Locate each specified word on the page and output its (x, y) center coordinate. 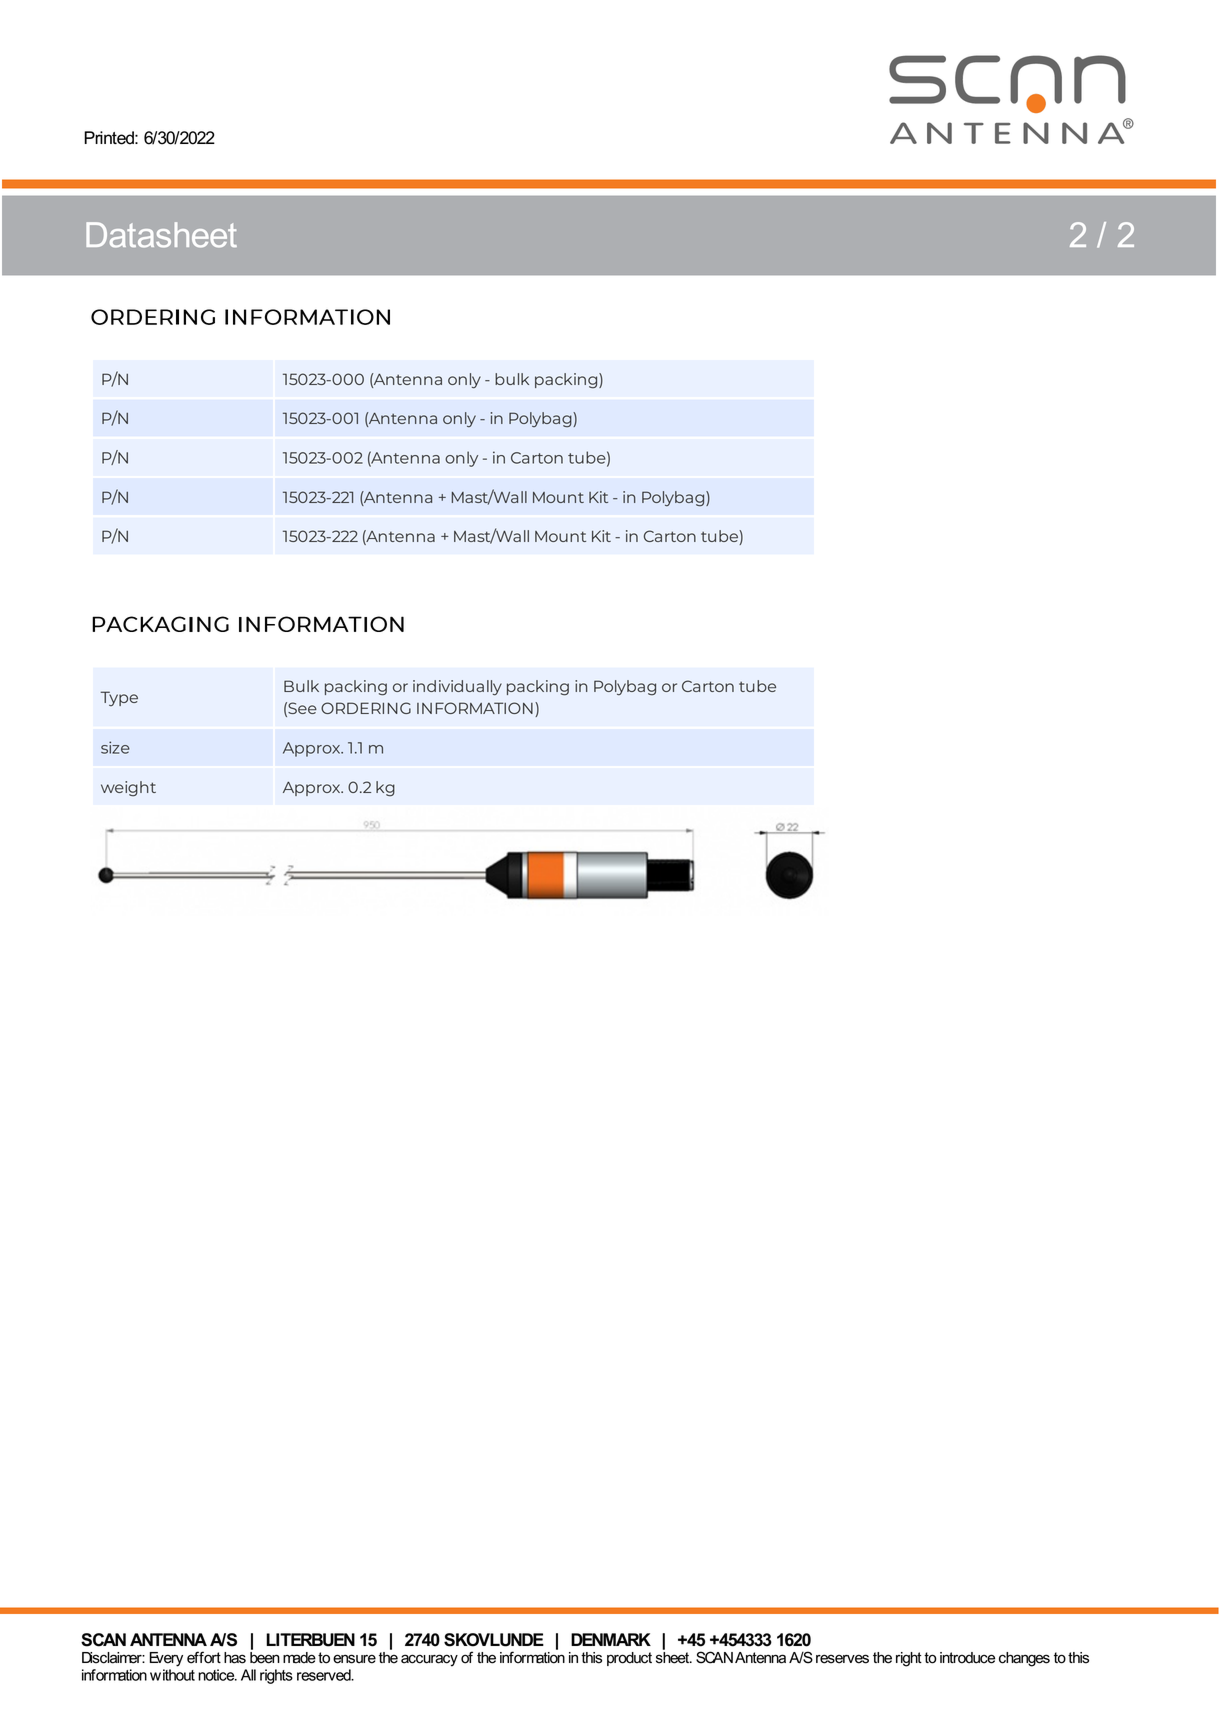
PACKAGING (160, 624)
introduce (967, 1658)
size (115, 747)
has (235, 1658)
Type (119, 698)
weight (128, 789)
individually (457, 688)
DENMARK (611, 1639)
